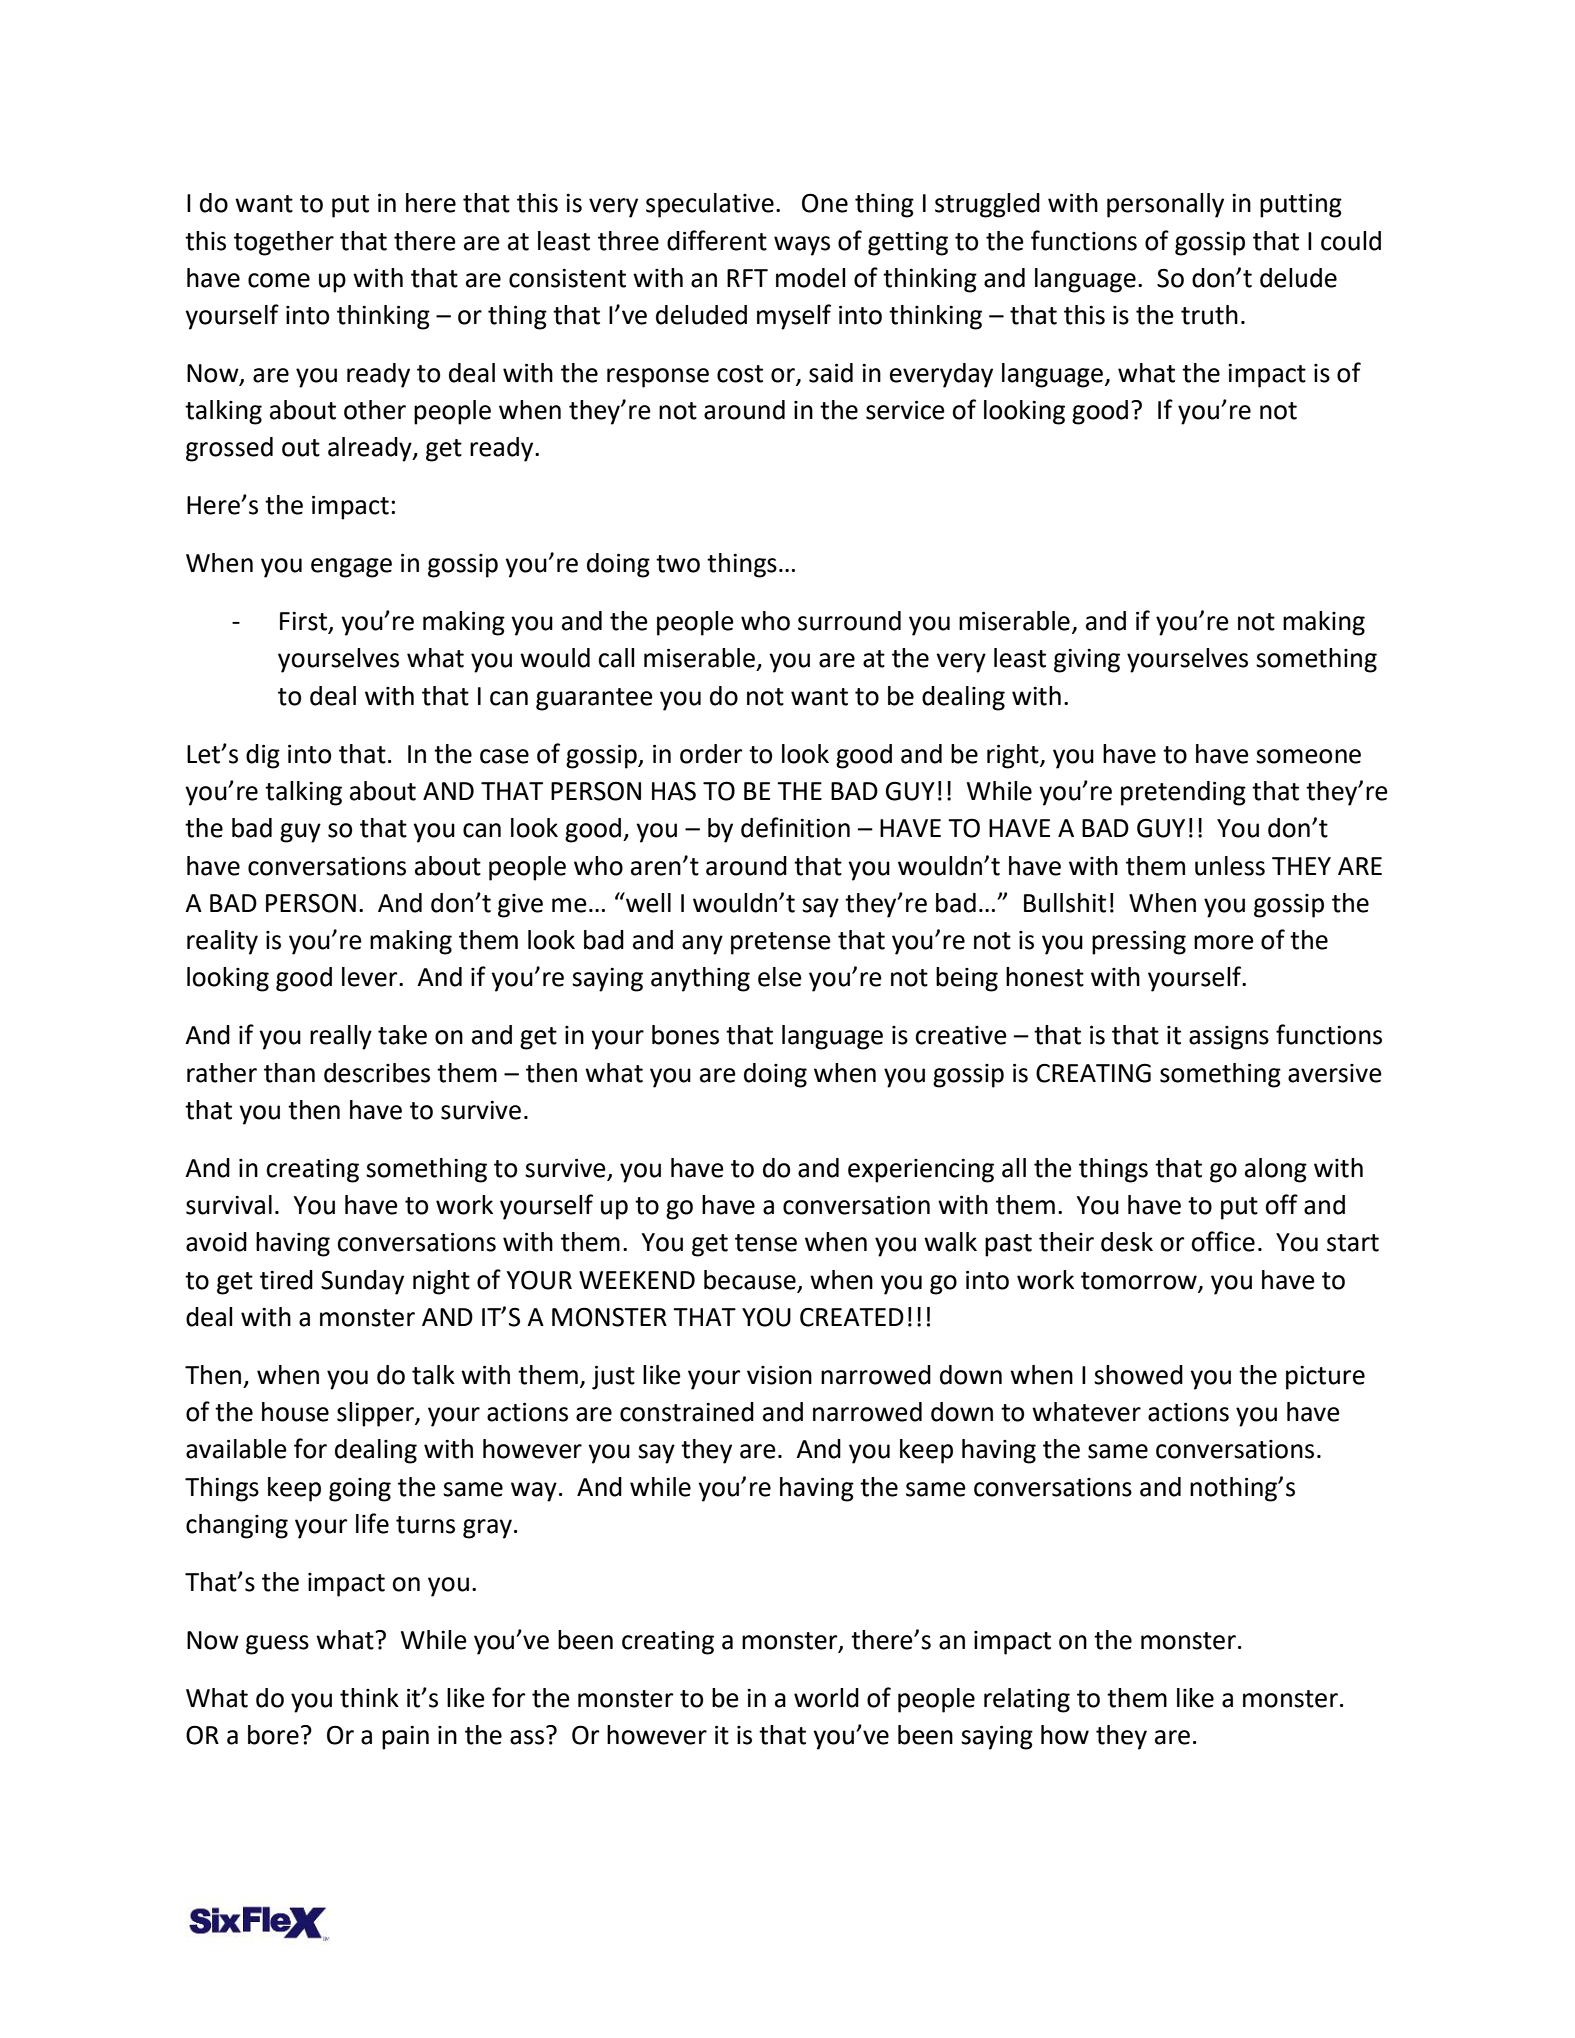  What do you see at coordinates (1224, 942) in the screenshot?
I see `more` at bounding box center [1224, 942].
